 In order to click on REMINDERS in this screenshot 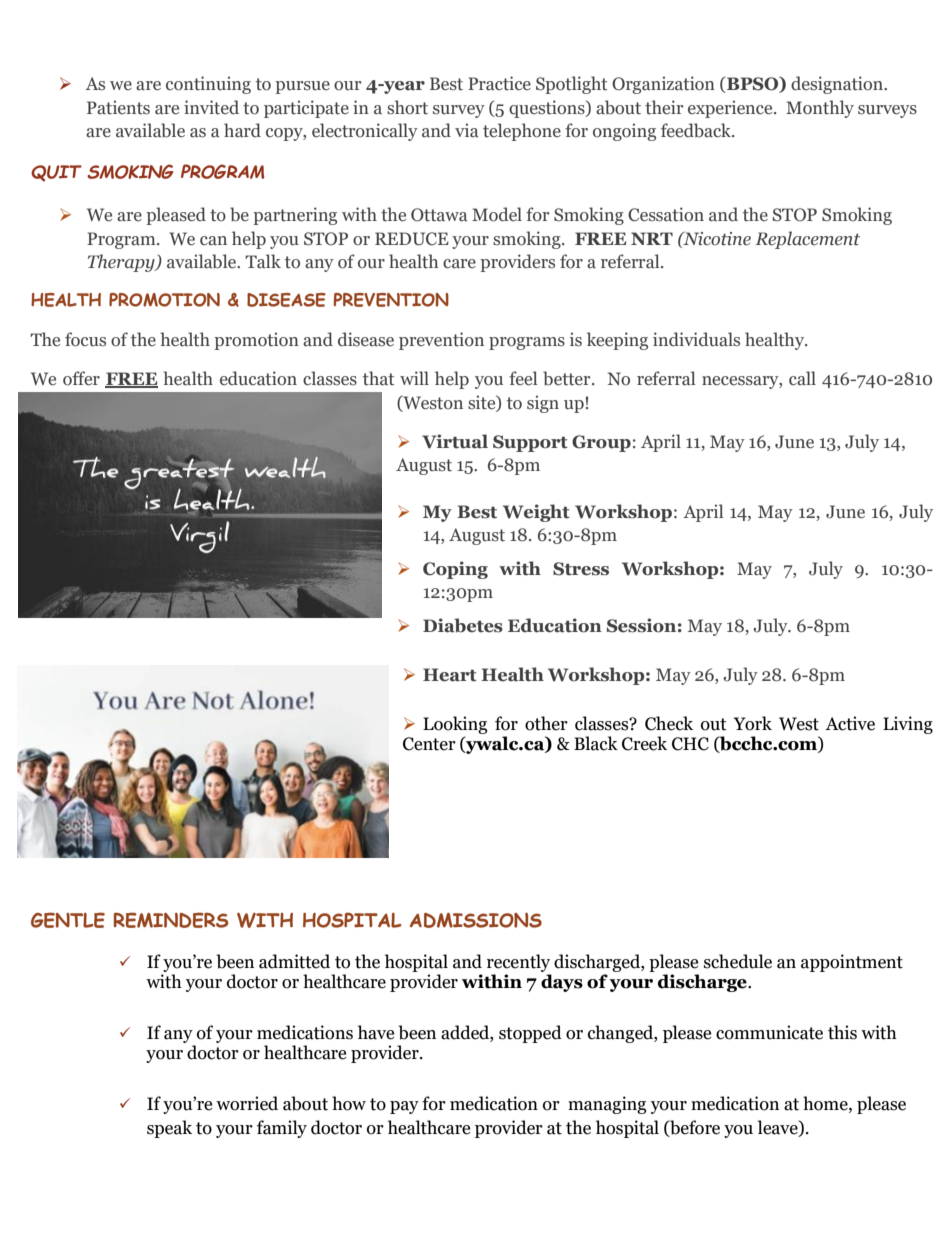, I will do `click(171, 920)`.
